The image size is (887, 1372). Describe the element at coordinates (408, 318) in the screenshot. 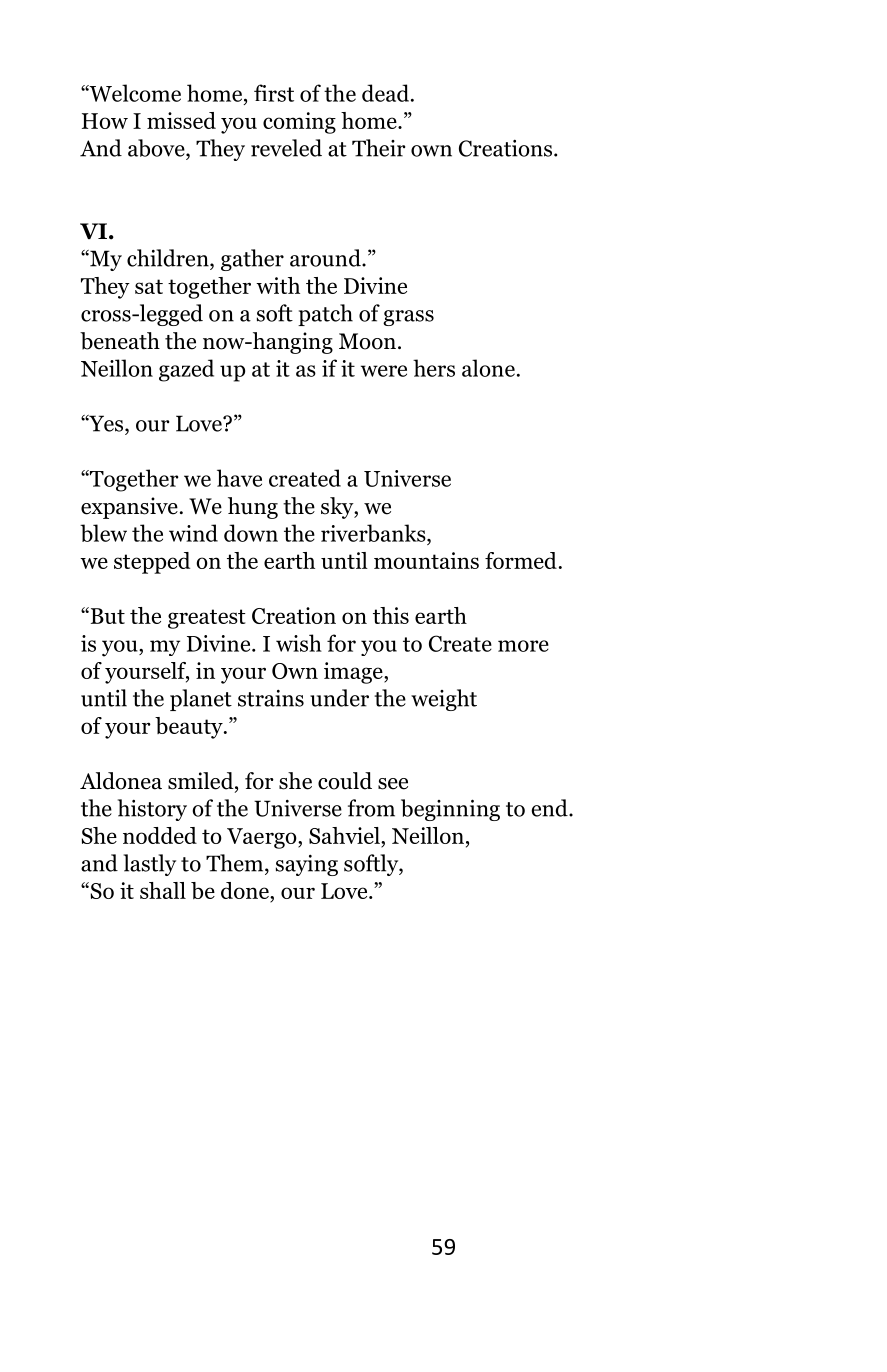

I see `grass` at that location.
